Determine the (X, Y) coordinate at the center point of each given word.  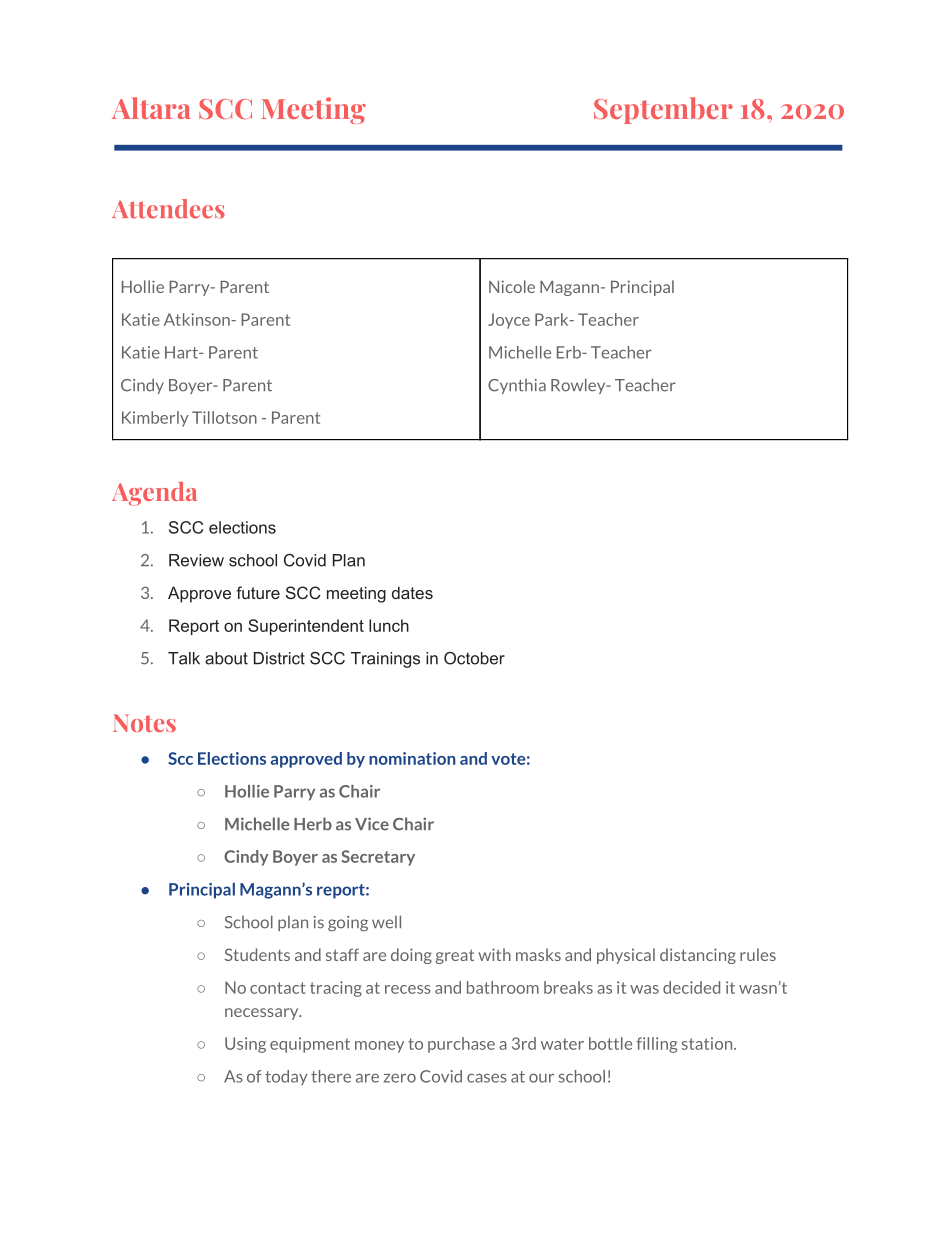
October (474, 658)
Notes (144, 723)
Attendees (168, 209)
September (663, 110)
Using (245, 1045)
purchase (461, 1045)
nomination (412, 758)
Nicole (512, 286)
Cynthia (517, 386)
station (708, 1043)
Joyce (509, 321)
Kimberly (155, 419)
